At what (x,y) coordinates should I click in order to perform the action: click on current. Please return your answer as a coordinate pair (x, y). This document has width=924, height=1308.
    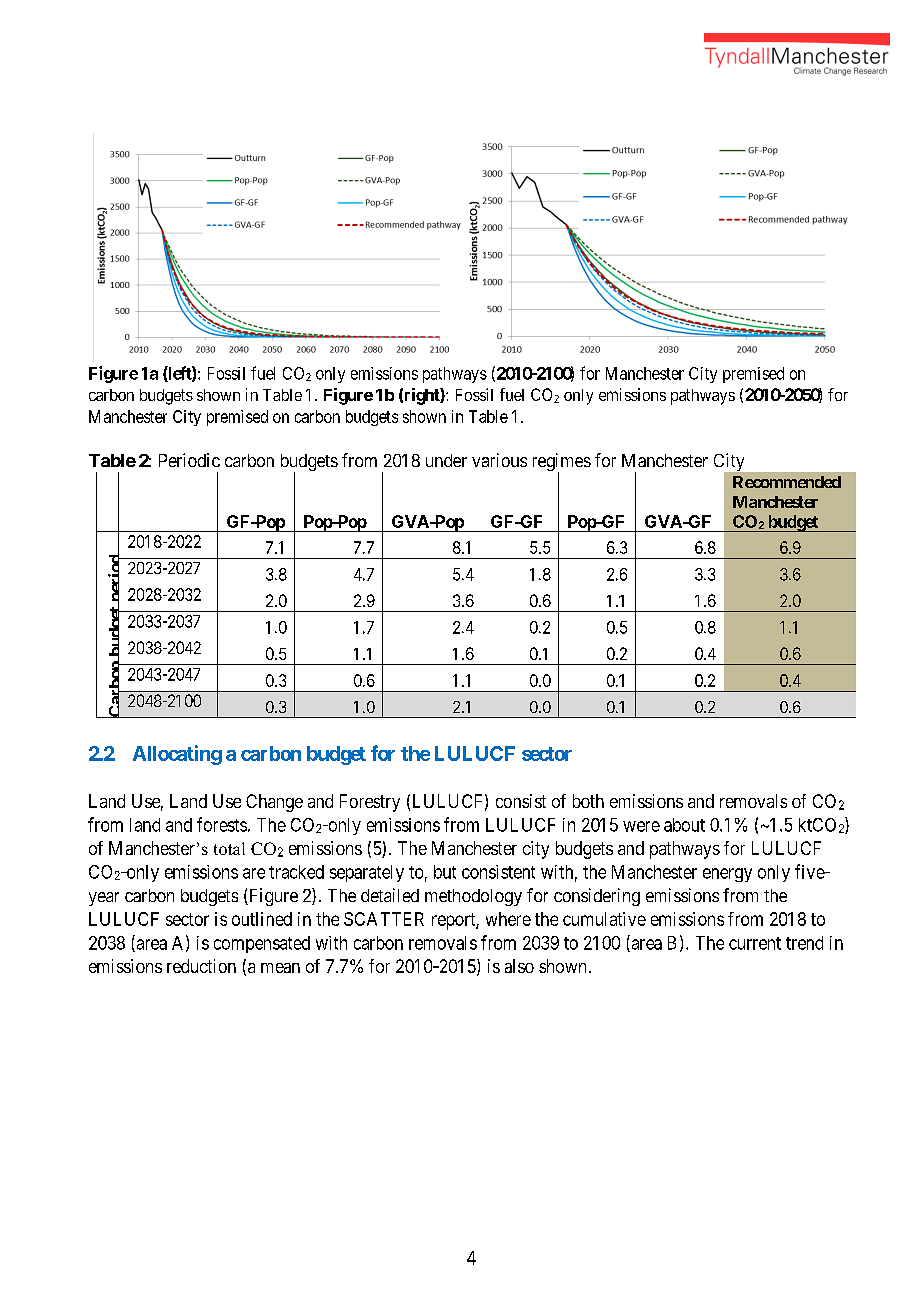
    Looking at the image, I should click on (755, 943).
